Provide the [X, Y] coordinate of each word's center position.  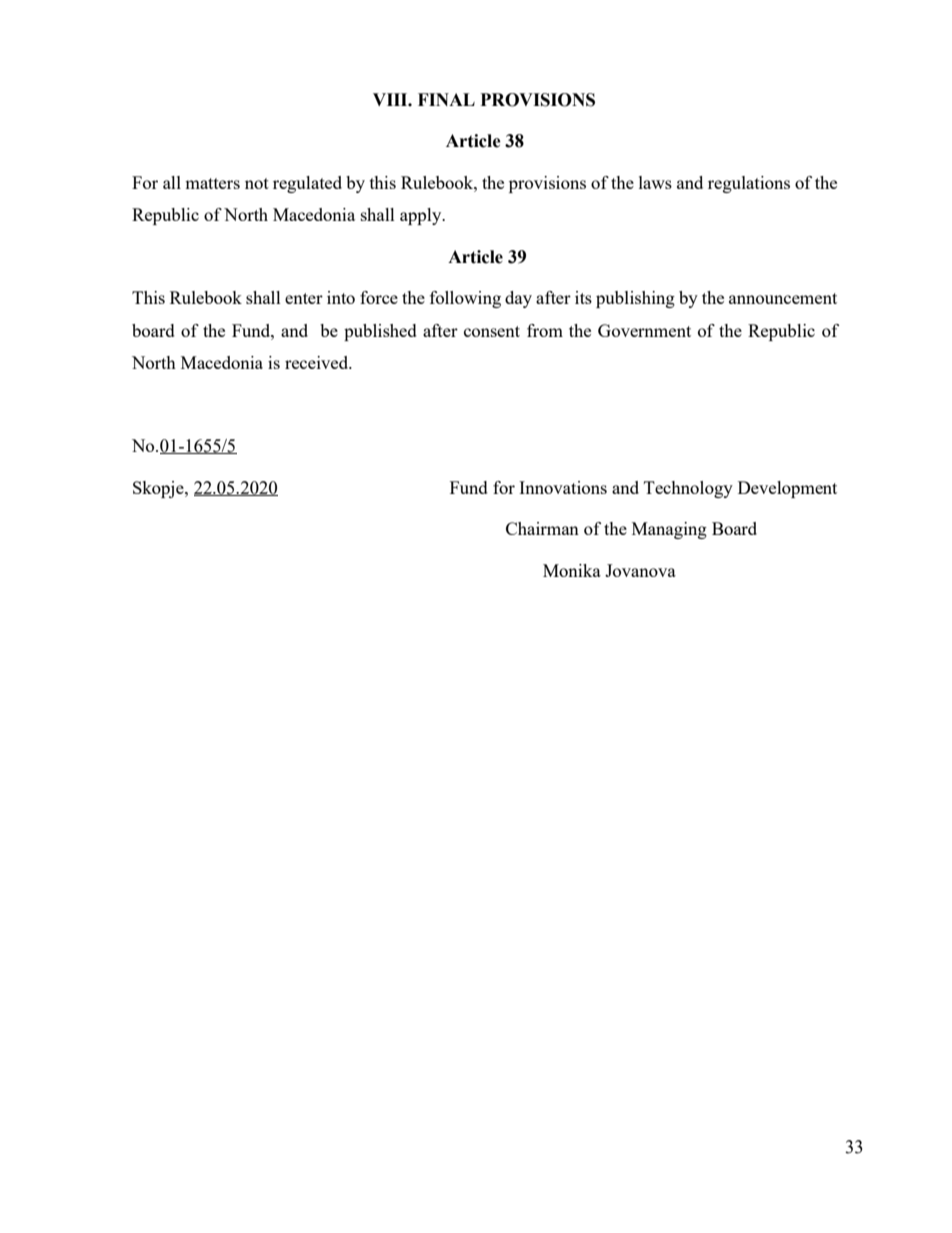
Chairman [542, 528]
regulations [749, 184]
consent [492, 331]
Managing [669, 530]
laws [655, 182]
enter [304, 298]
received [318, 362]
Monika [572, 570]
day [518, 299]
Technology [688, 489]
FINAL [446, 99]
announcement [783, 298]
